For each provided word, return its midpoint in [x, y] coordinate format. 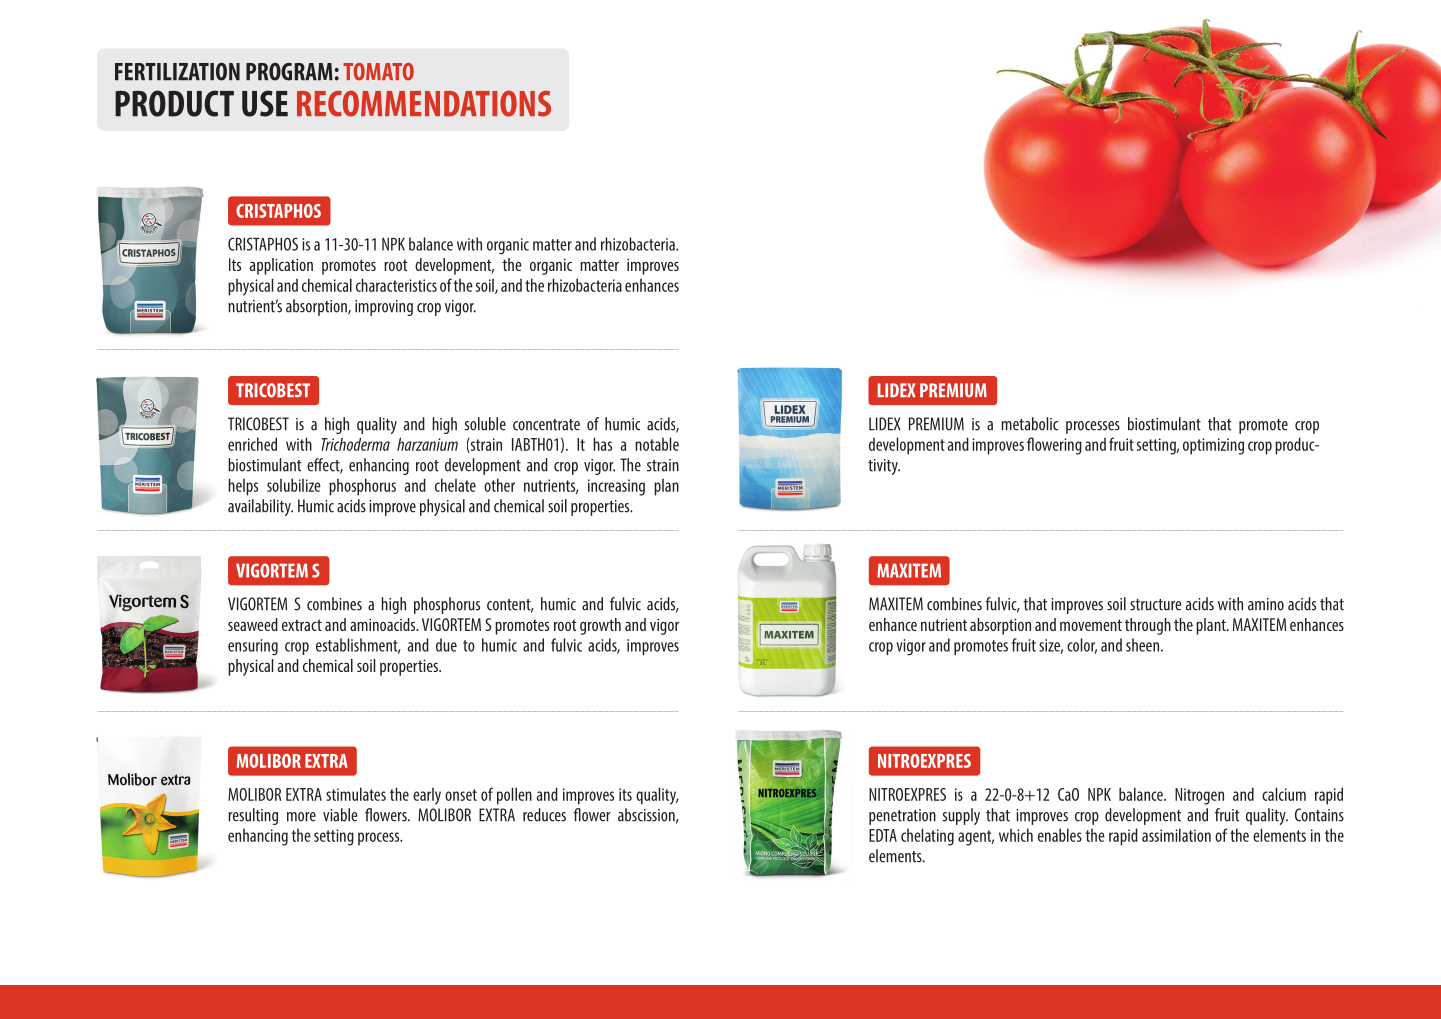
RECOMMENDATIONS [424, 103]
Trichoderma [355, 444]
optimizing [1213, 446]
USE [265, 103]
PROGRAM [289, 72]
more [301, 817]
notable [657, 444]
